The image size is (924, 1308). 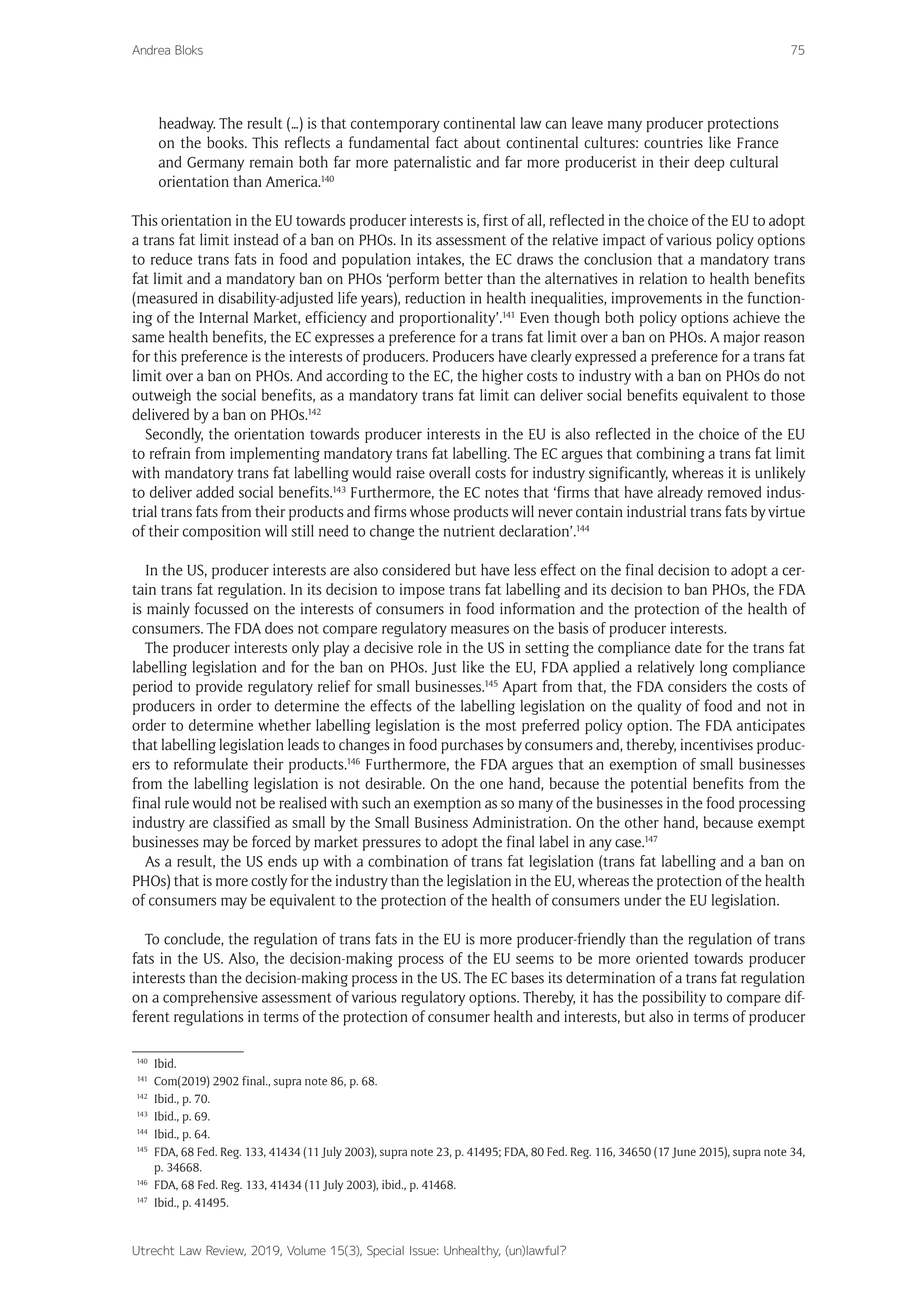 What do you see at coordinates (742, 338) in the page?
I see `major` at bounding box center [742, 338].
